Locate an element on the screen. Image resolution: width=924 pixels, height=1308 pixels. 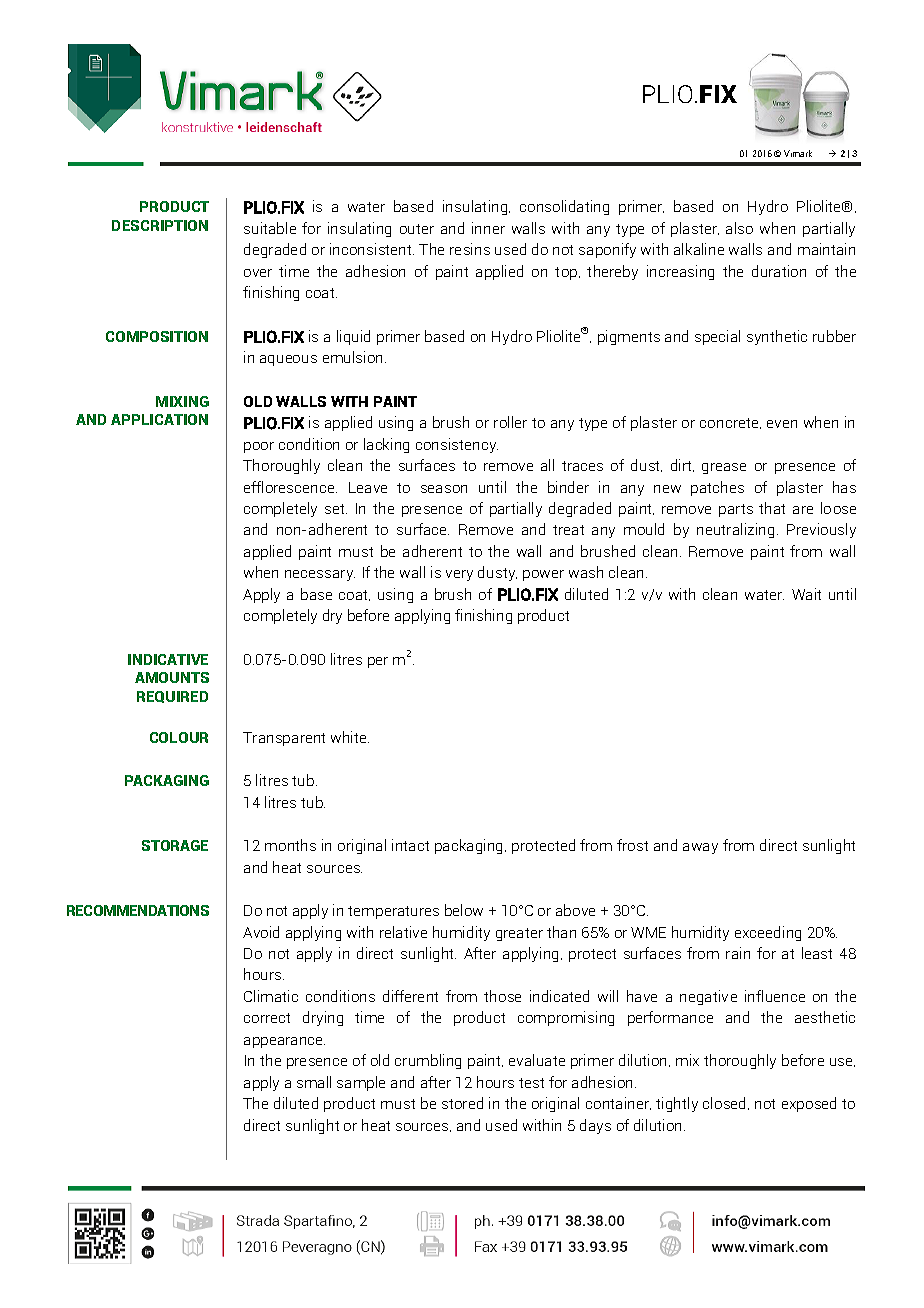
that is located at coordinates (772, 508).
